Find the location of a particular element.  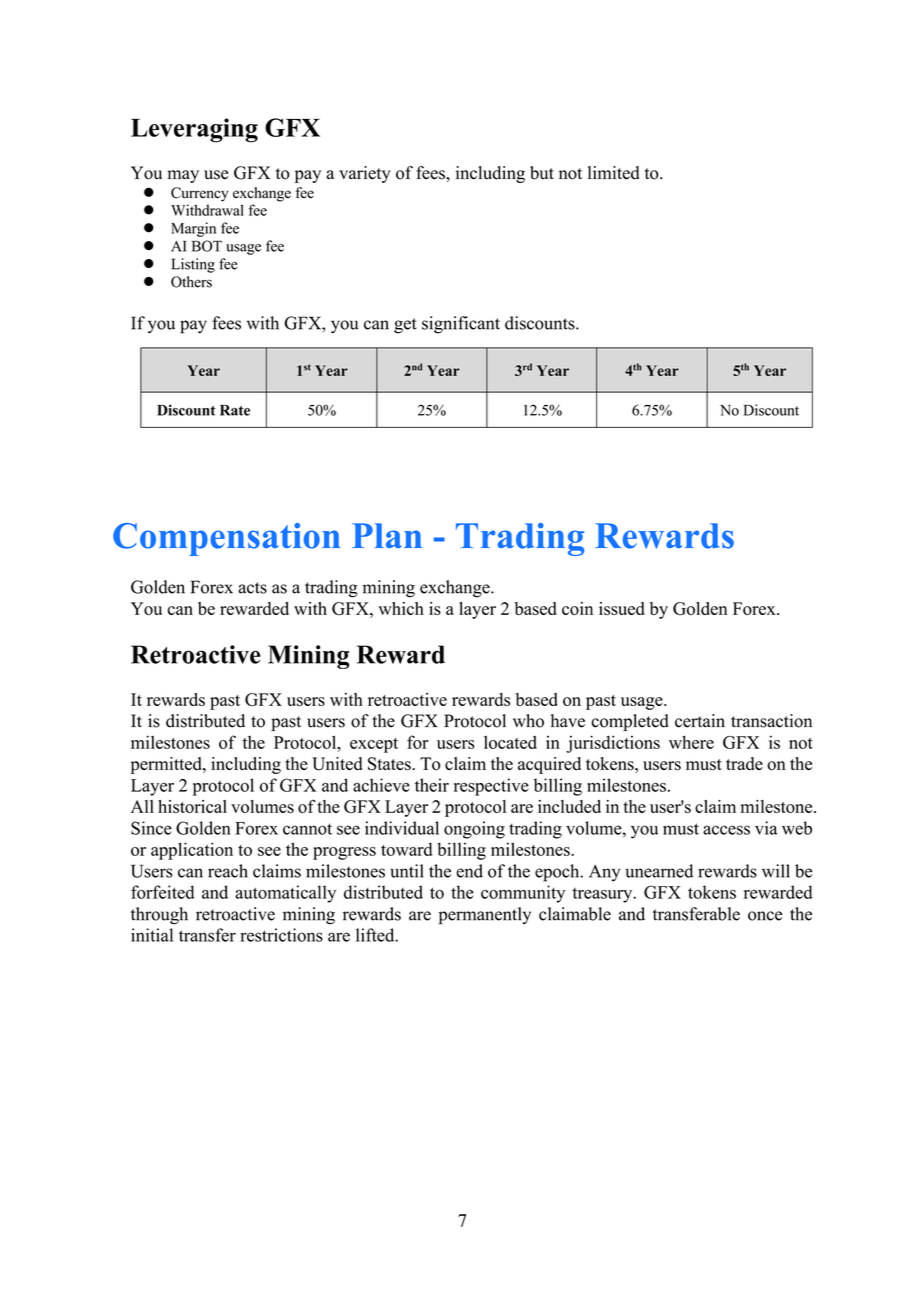

Leveraging is located at coordinates (194, 130).
